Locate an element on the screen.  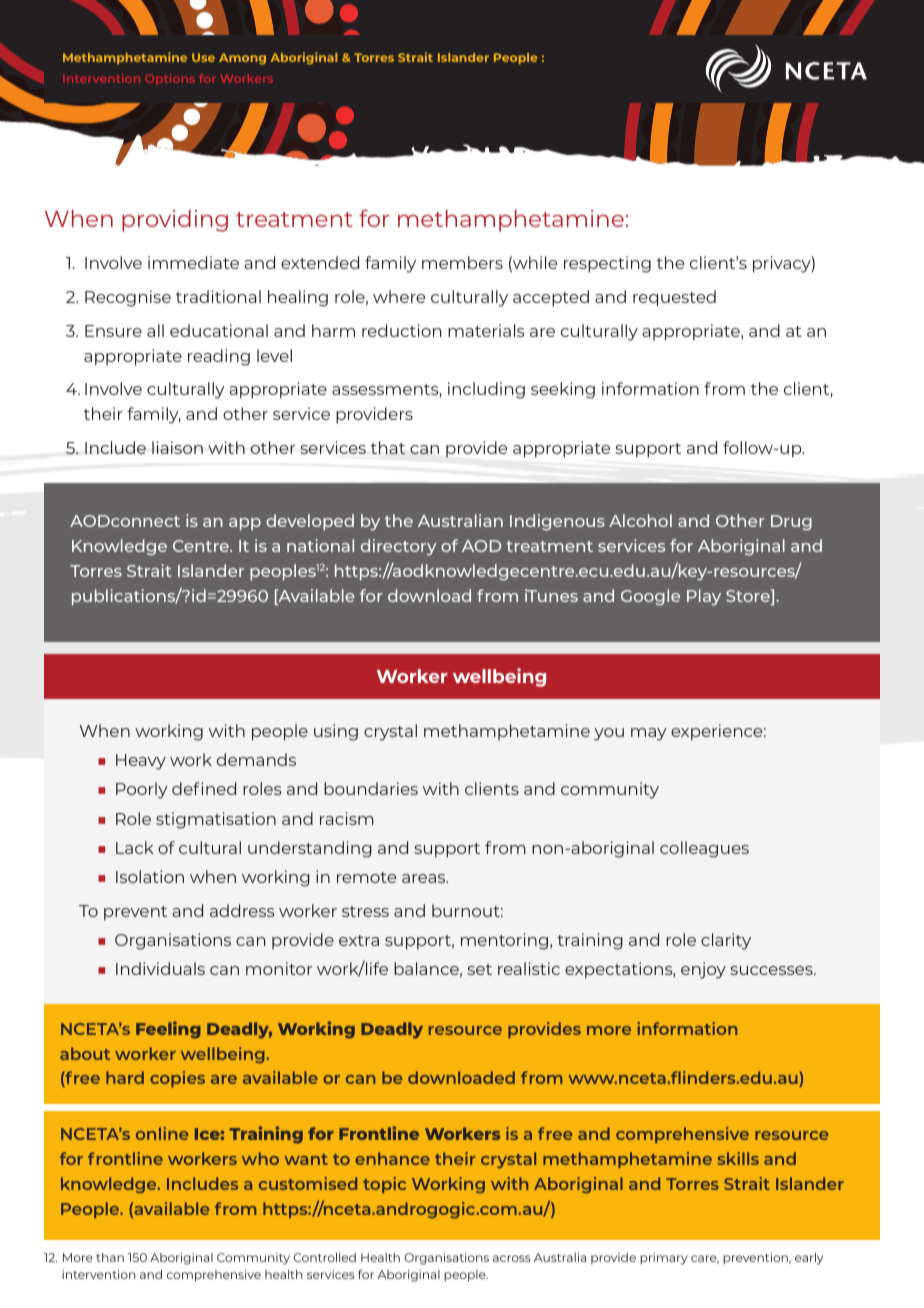
Options is located at coordinates (170, 79).
